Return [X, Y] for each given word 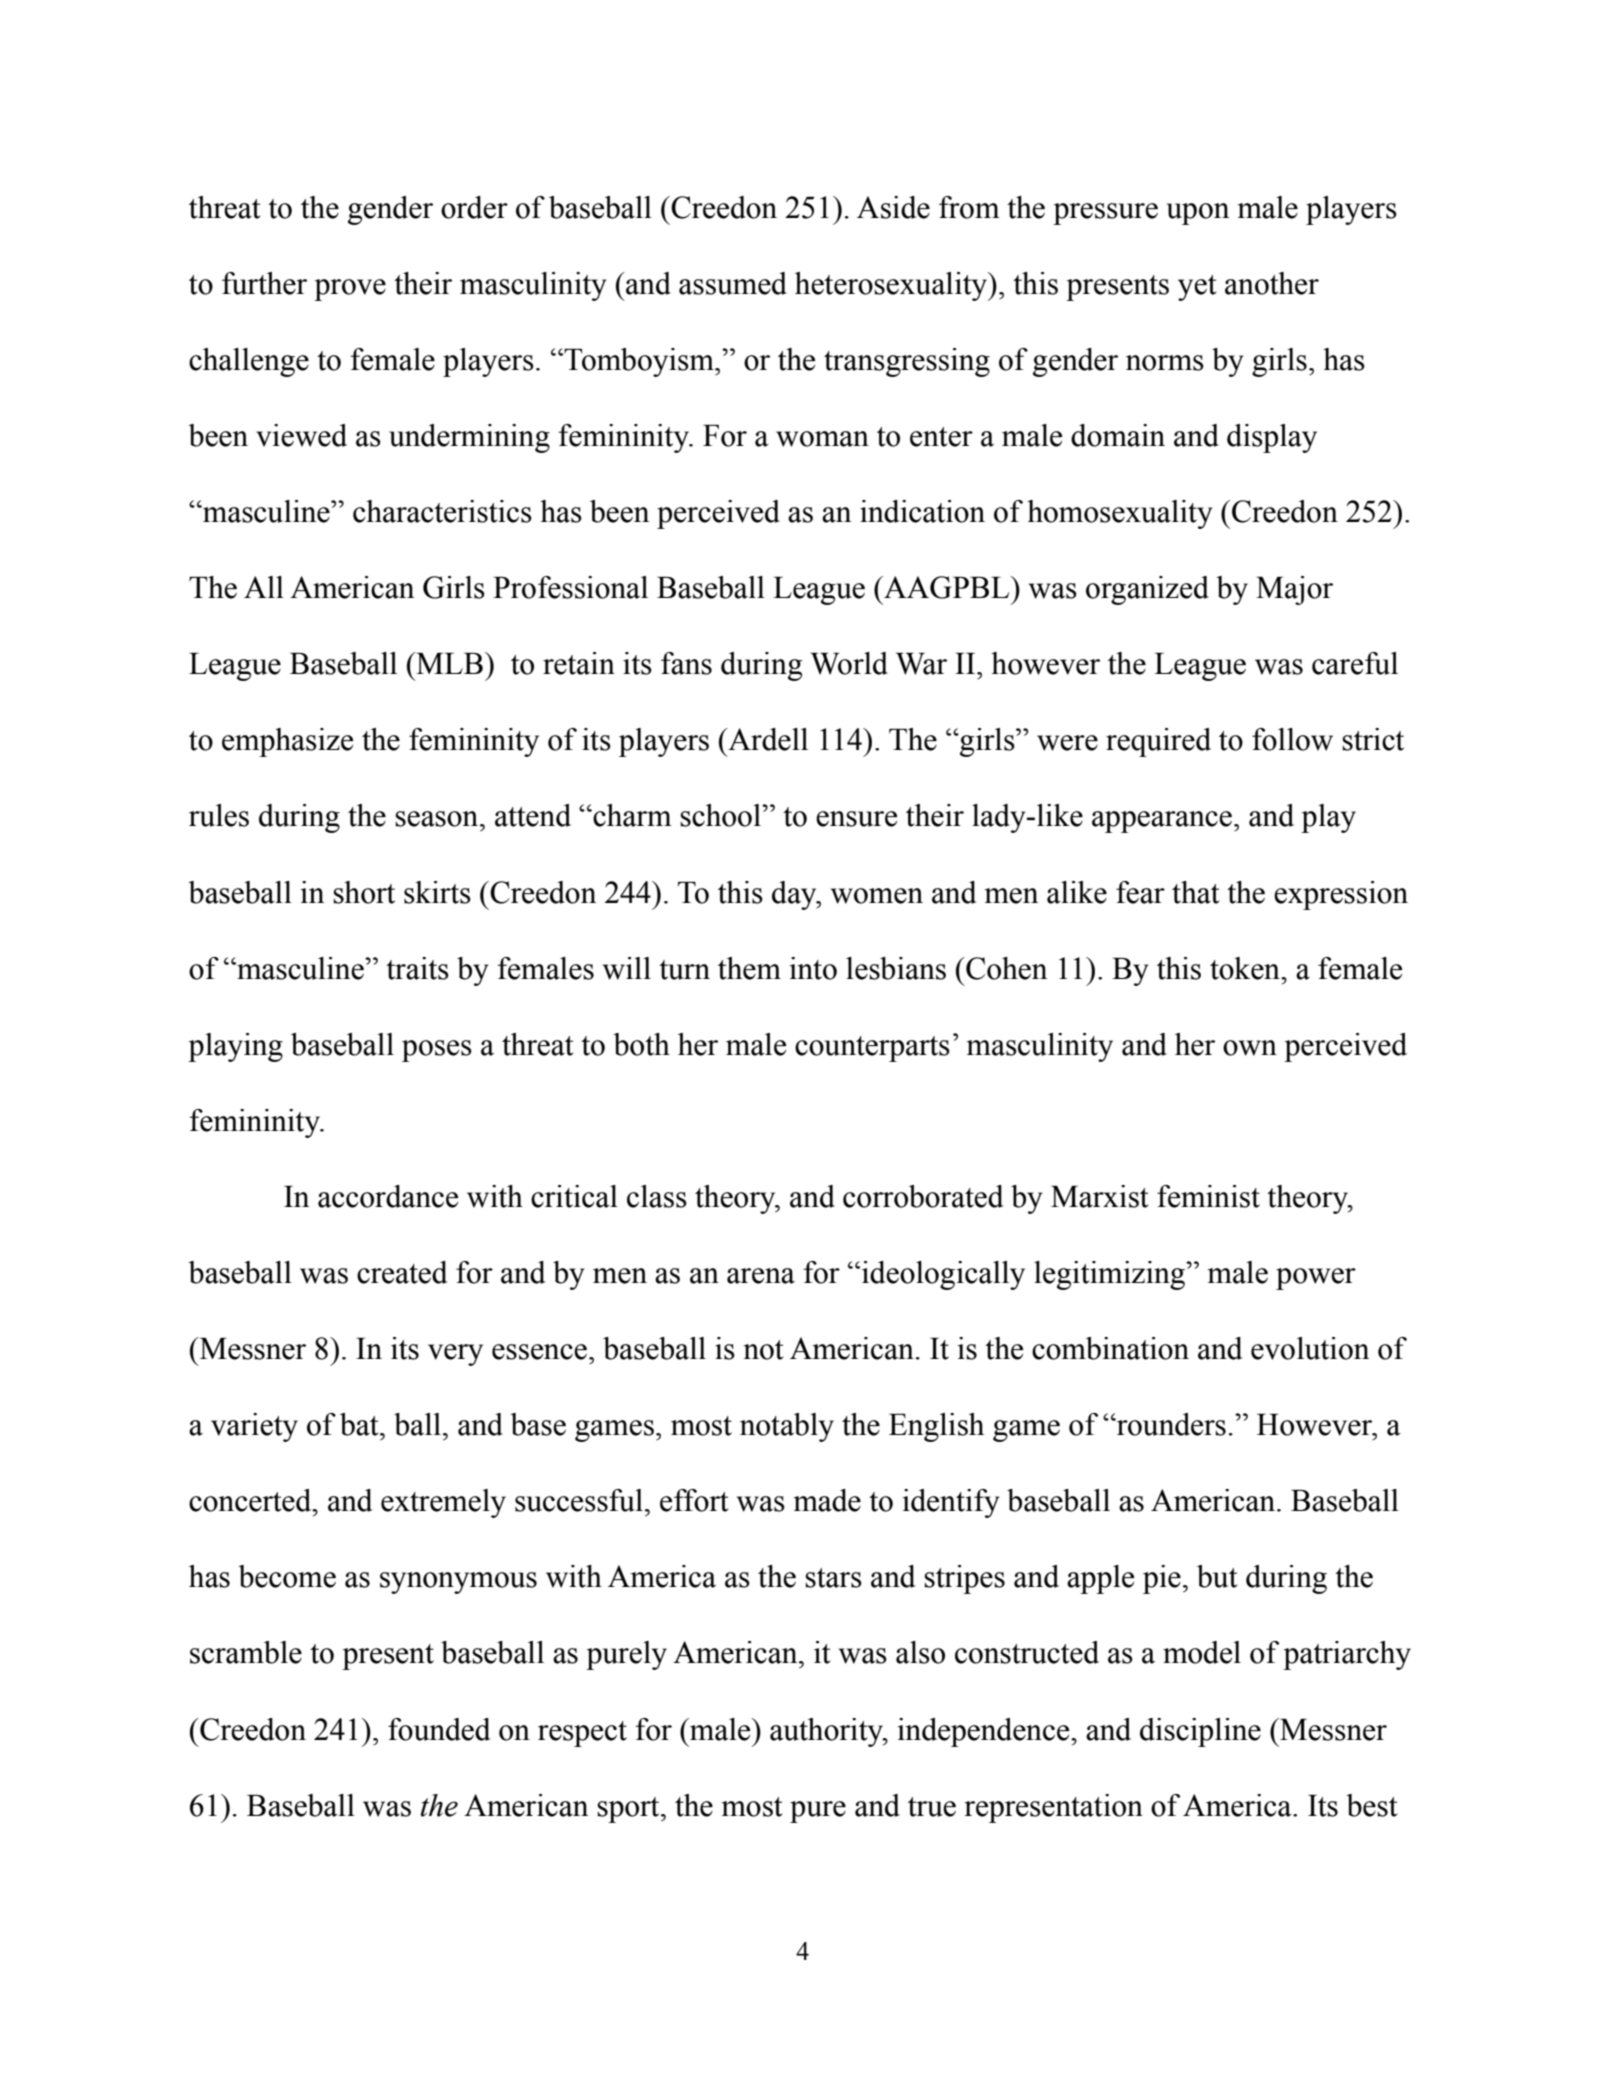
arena [761, 1276]
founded [439, 1729]
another [1272, 283]
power [1316, 1279]
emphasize [287, 742]
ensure [856, 819]
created [402, 1272]
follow [1292, 739]
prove [350, 290]
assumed [733, 283]
